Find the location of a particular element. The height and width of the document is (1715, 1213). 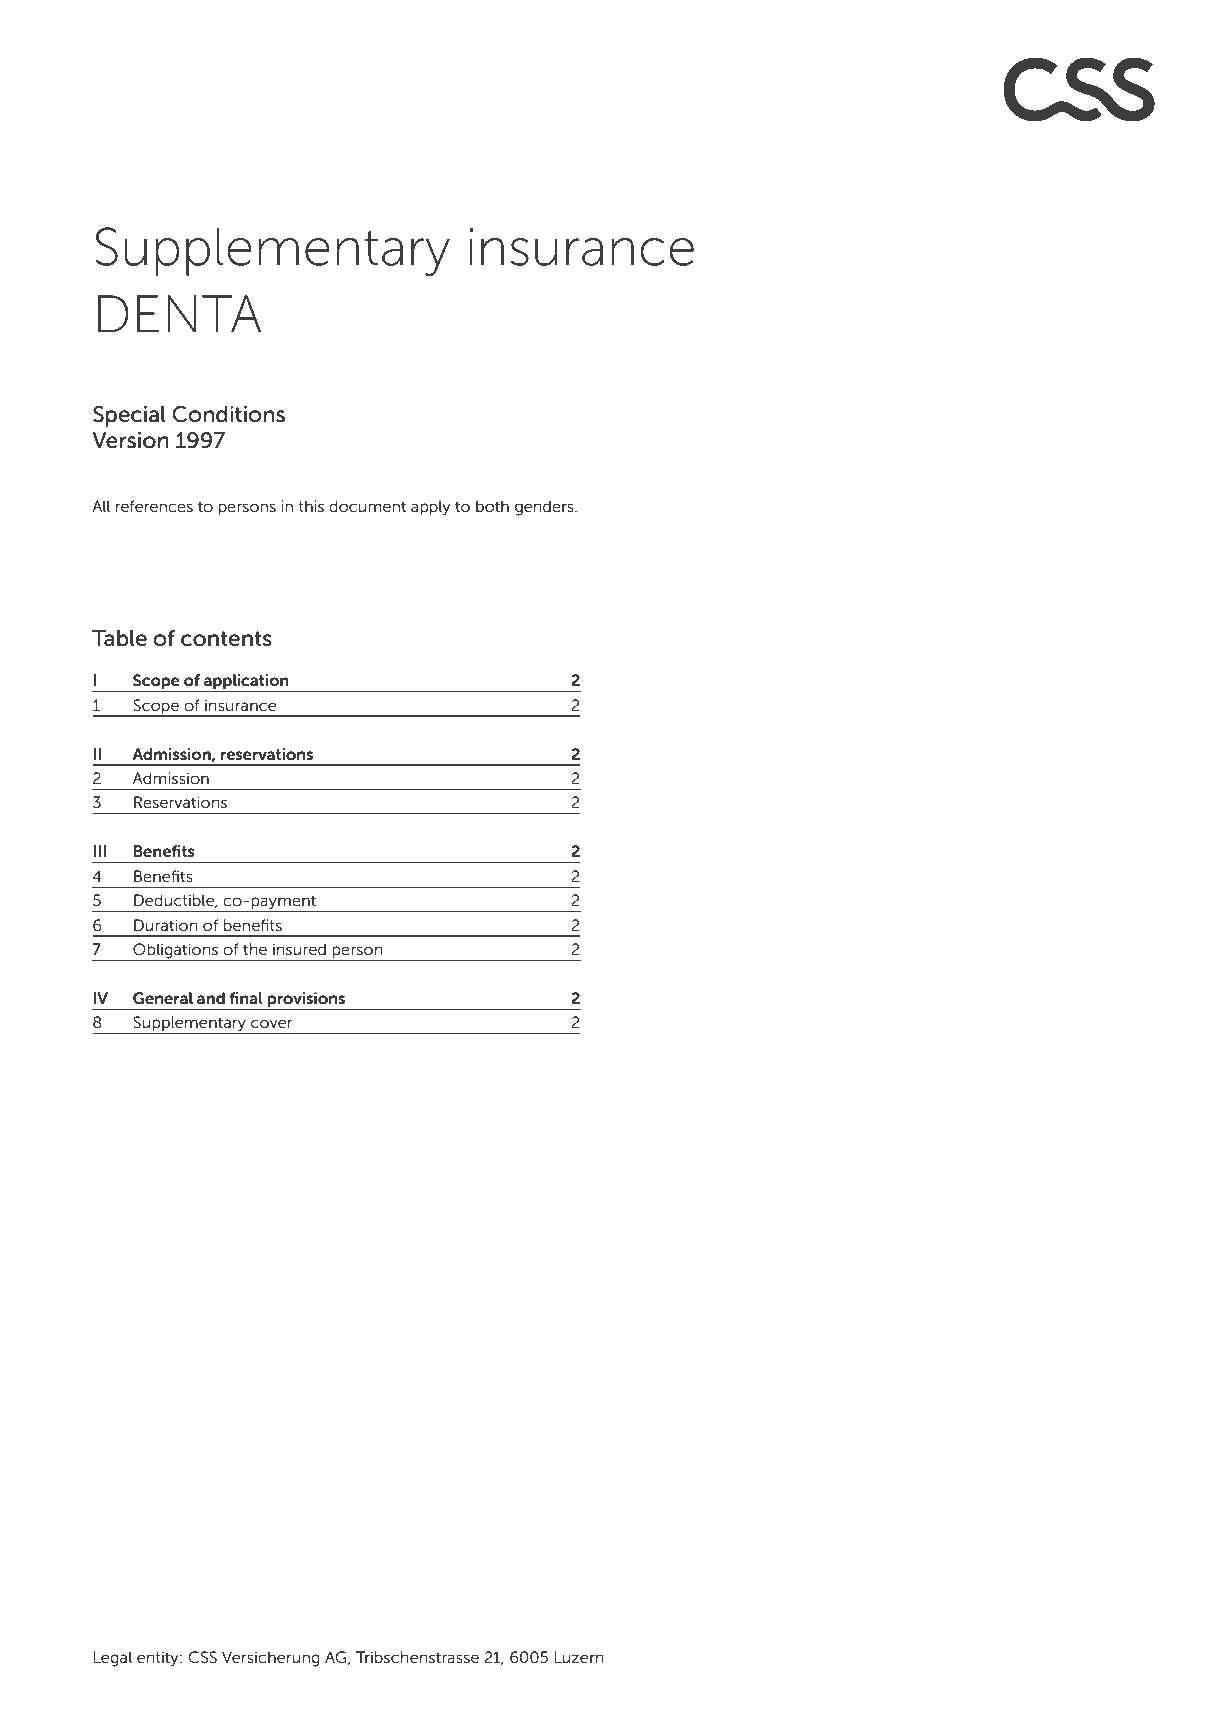

insured is located at coordinates (299, 949).
